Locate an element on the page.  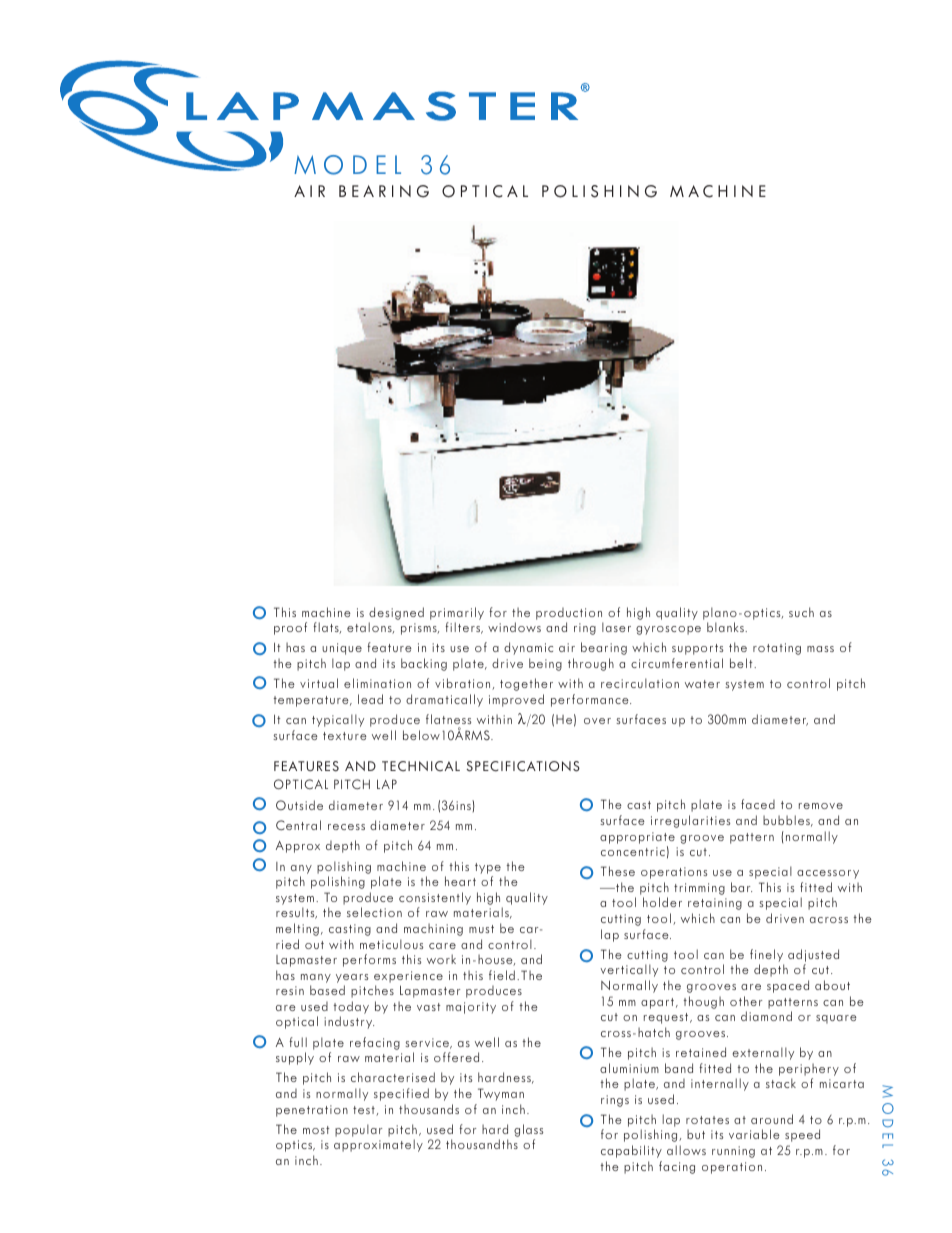
rotating is located at coordinates (777, 649).
